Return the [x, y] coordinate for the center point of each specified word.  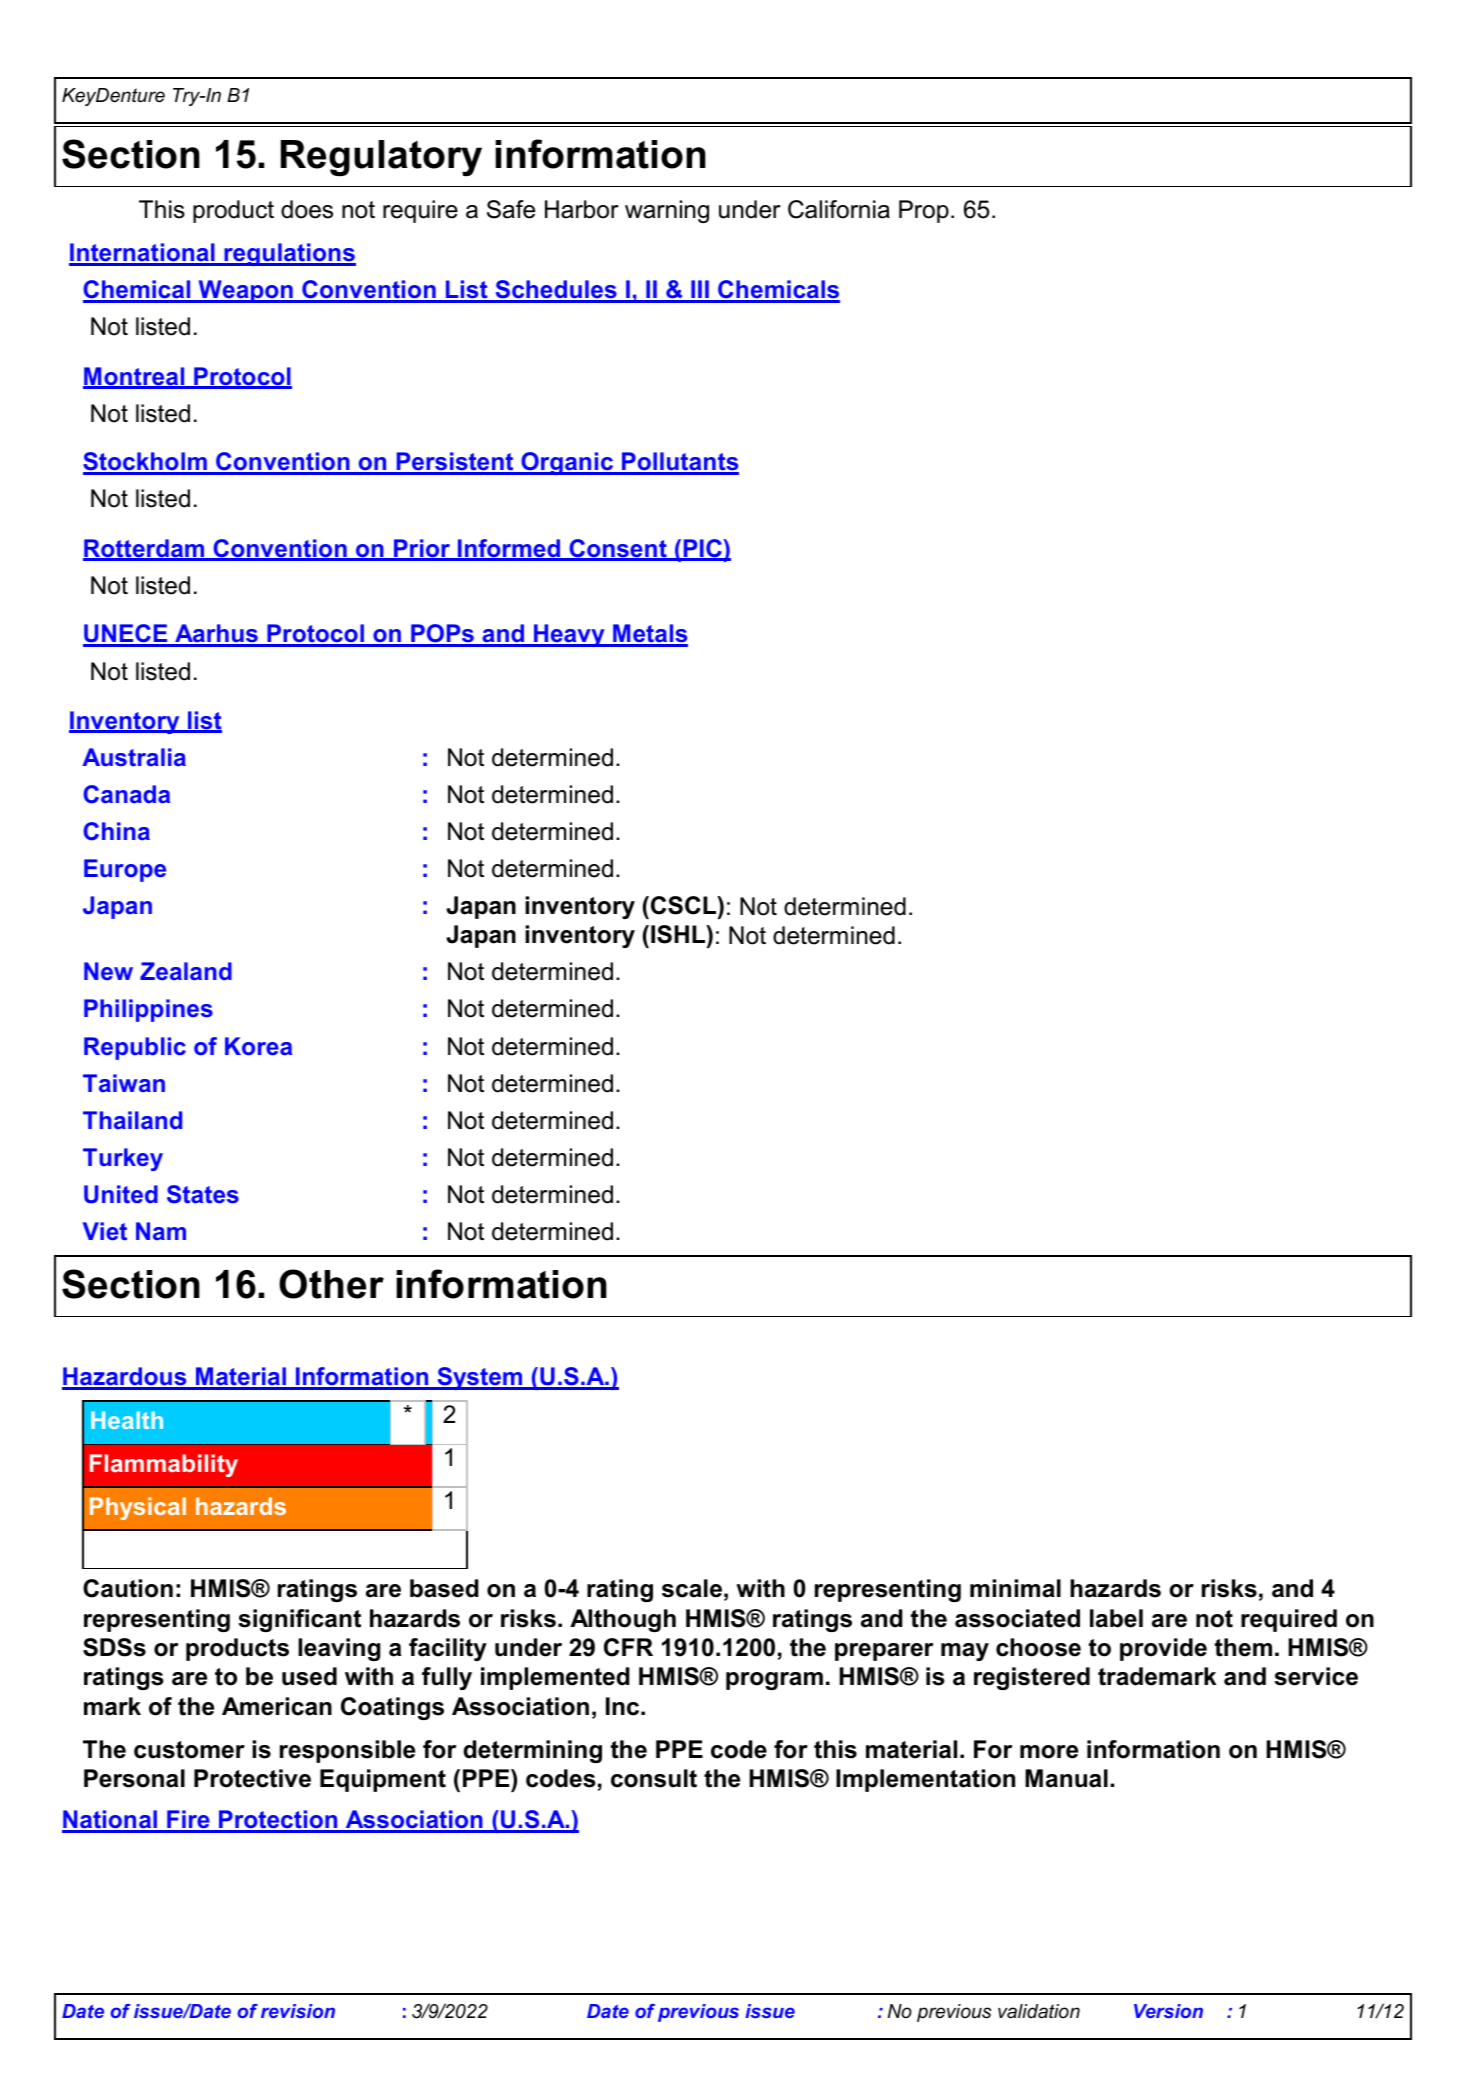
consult [654, 1778]
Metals [649, 635]
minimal [1015, 1588]
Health [127, 1420]
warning [667, 211]
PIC [702, 549]
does [307, 209]
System [480, 1378]
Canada [126, 794]
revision [298, 2011]
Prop [924, 211]
